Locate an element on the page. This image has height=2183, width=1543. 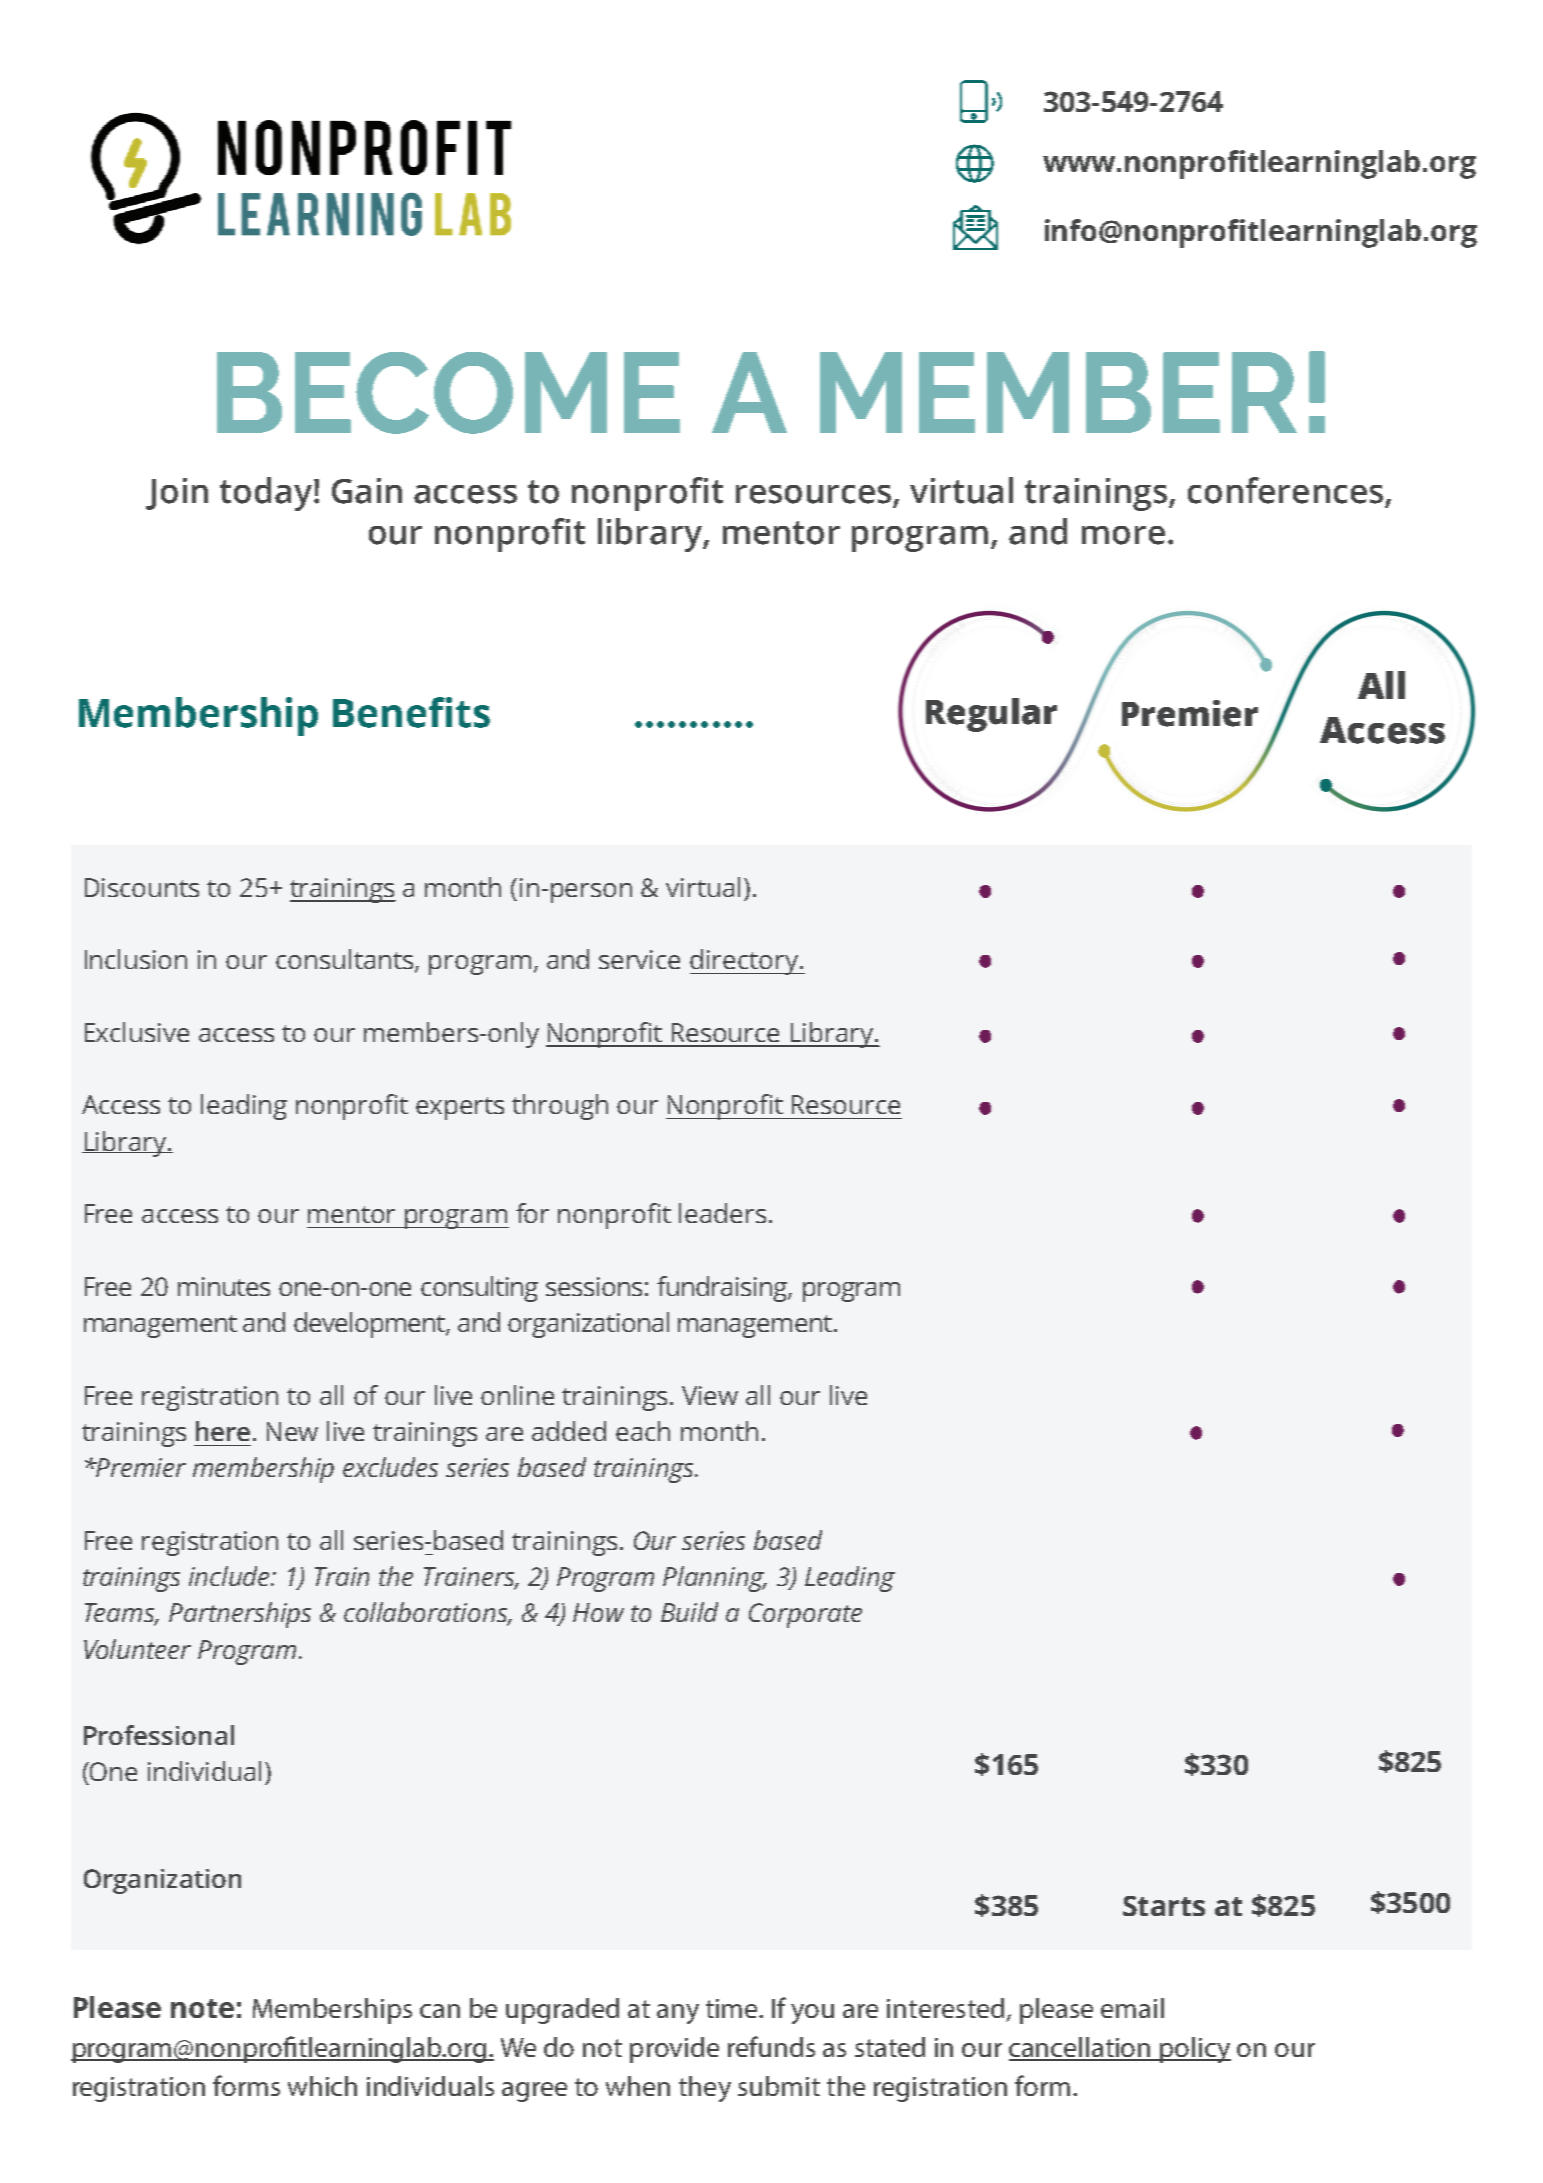
View is located at coordinates (710, 1395).
